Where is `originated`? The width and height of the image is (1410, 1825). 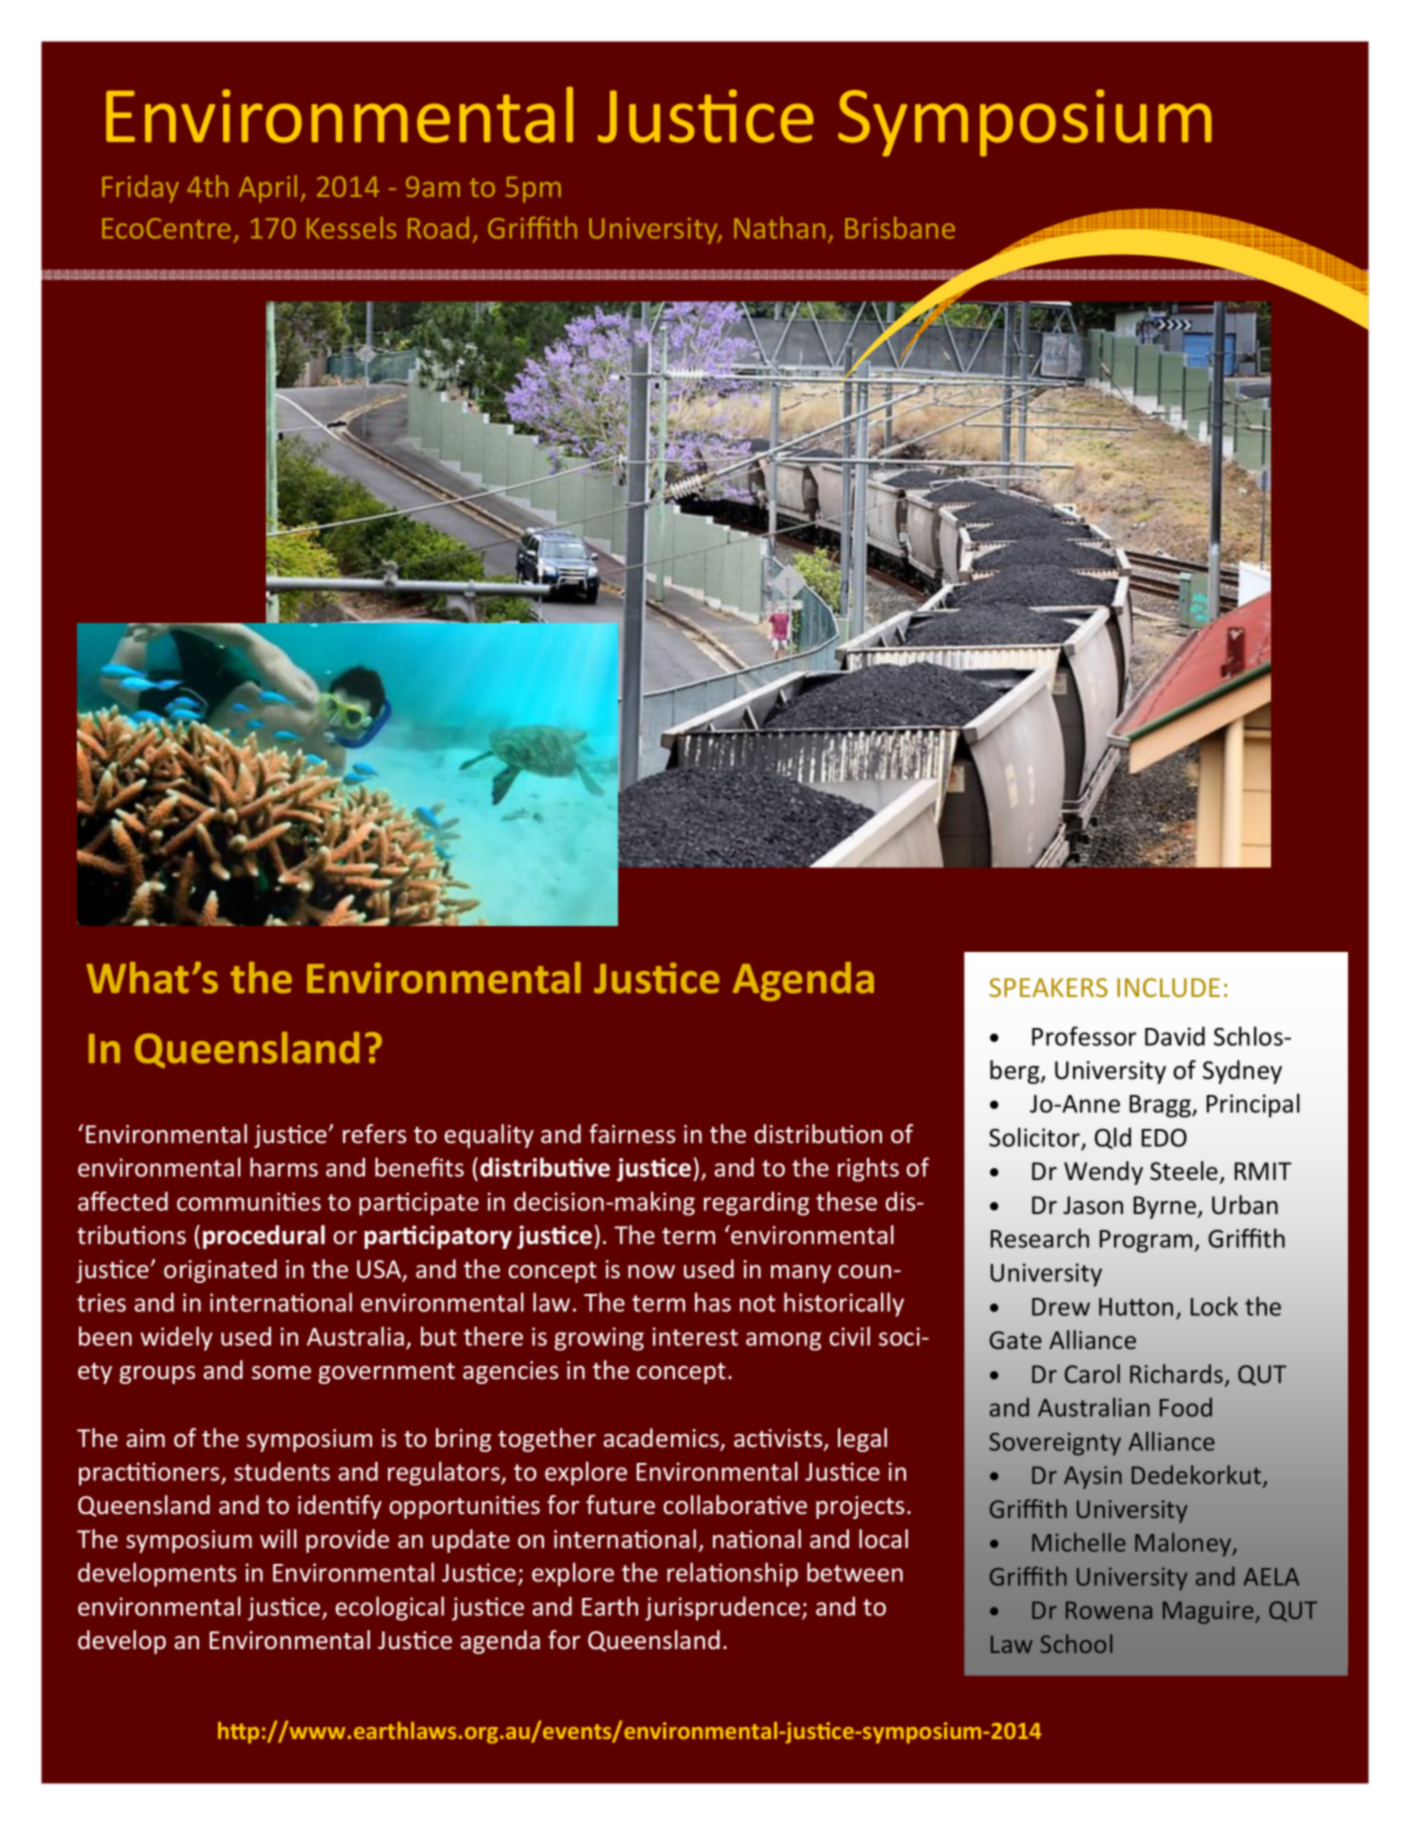
originated is located at coordinates (220, 1271).
